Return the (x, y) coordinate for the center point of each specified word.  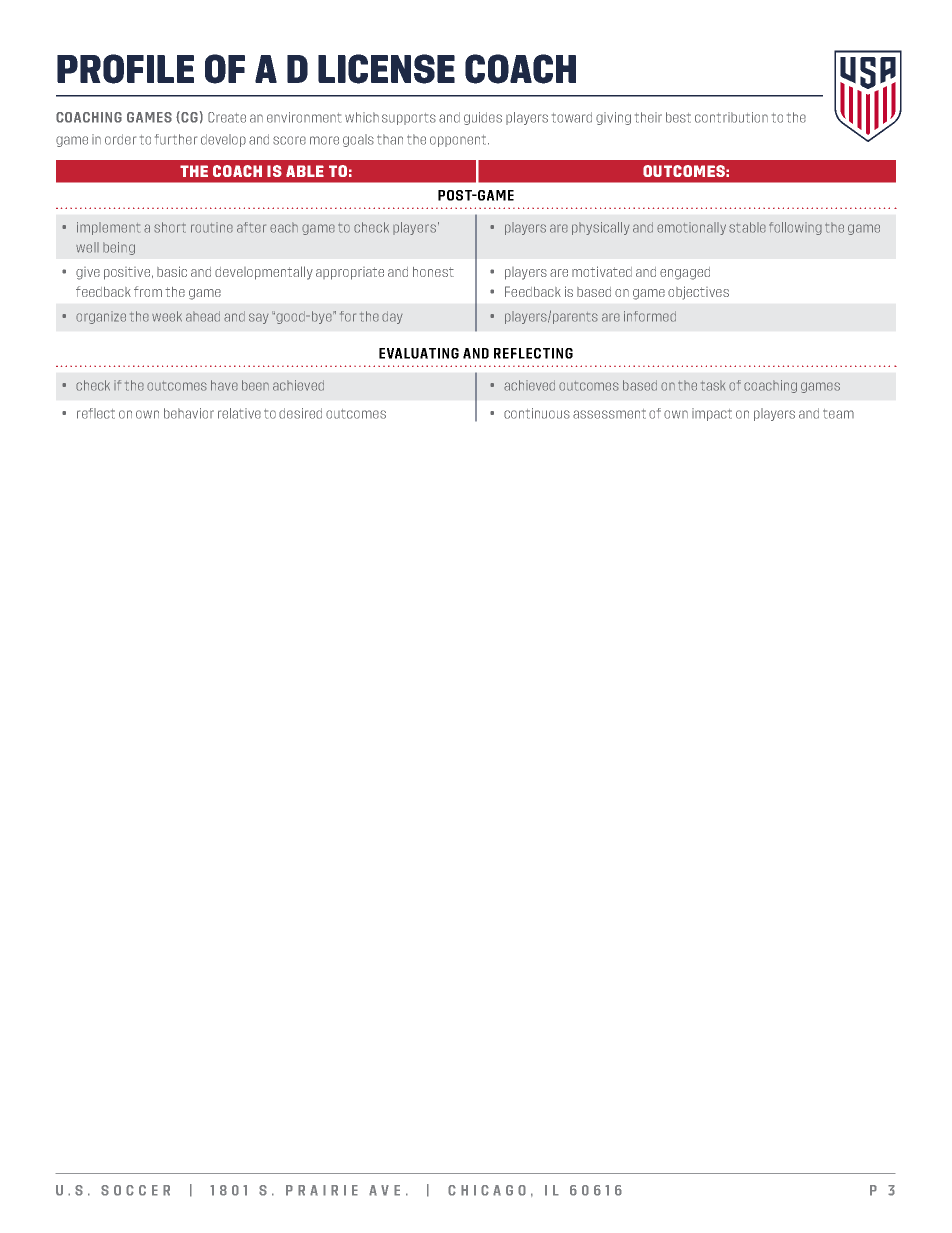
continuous (537, 413)
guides (483, 118)
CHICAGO (487, 1190)
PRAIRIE (322, 1190)
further (176, 139)
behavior (189, 413)
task (713, 385)
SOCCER (135, 1190)
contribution (731, 117)
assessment (609, 414)
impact (712, 414)
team (838, 414)
